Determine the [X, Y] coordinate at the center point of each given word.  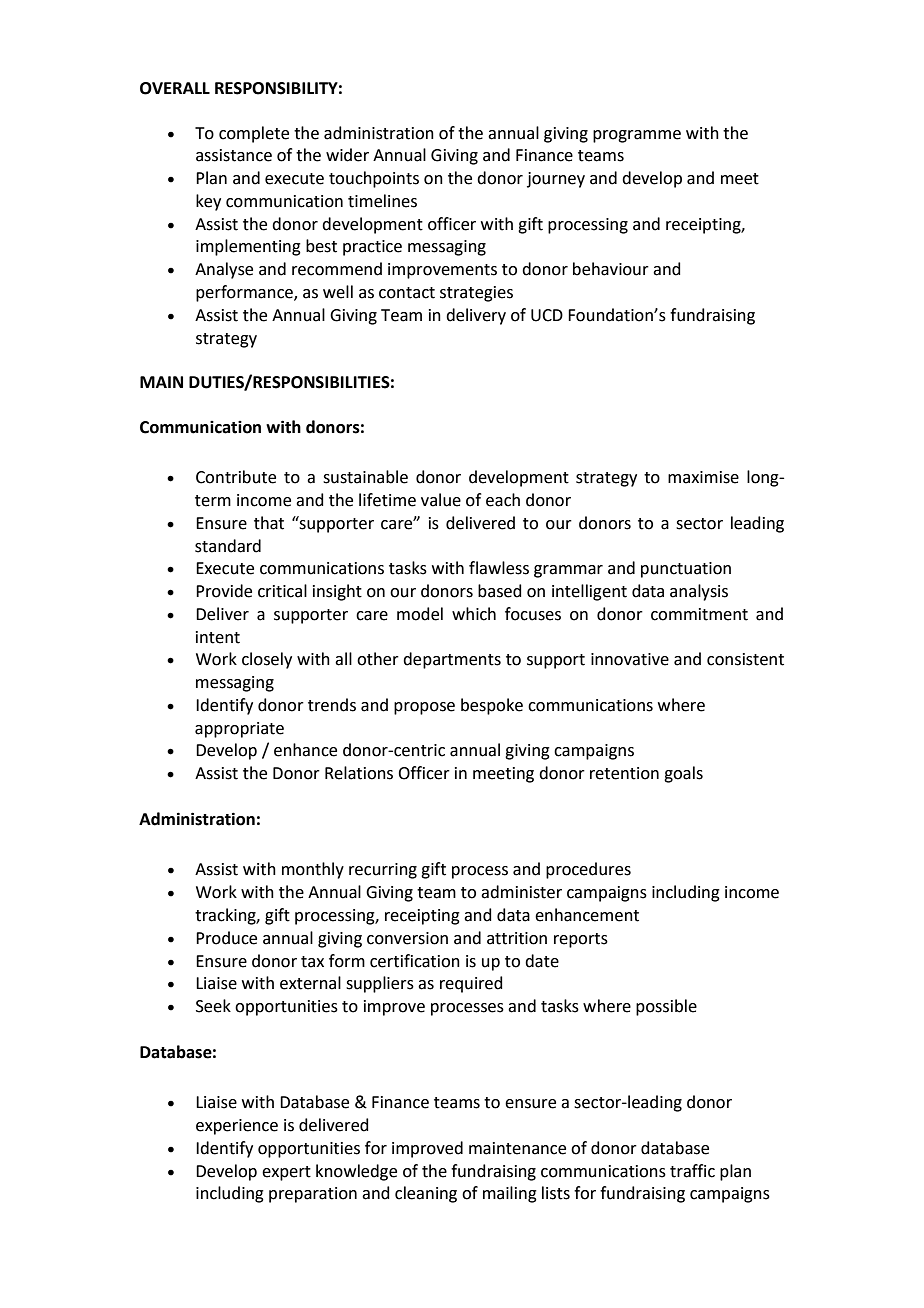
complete [254, 134]
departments [452, 660]
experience [237, 1127]
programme [637, 136]
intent [218, 637]
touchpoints [374, 179]
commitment [699, 614]
